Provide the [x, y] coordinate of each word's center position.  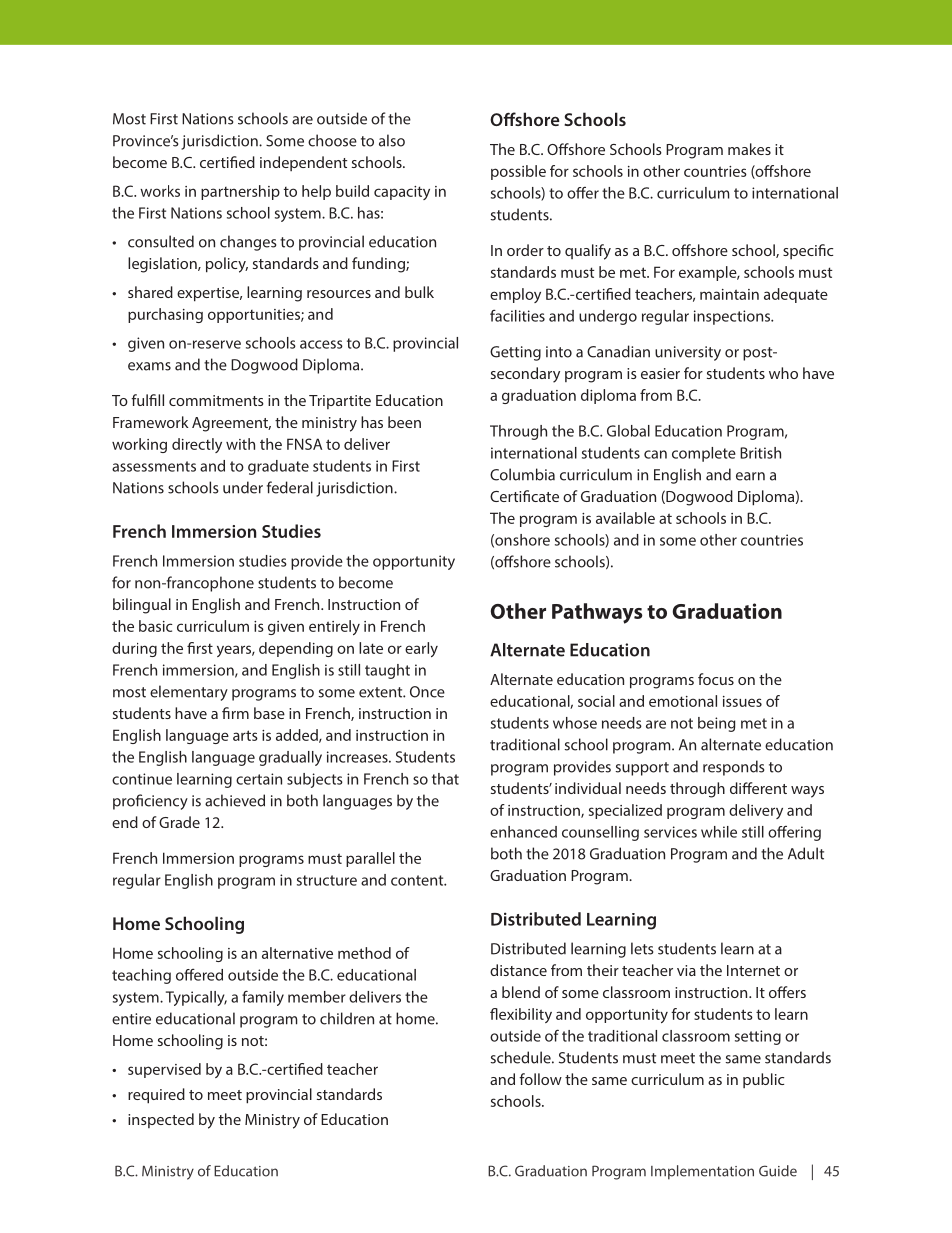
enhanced [523, 832]
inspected [161, 1120]
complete [704, 454]
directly [197, 445]
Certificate [524, 496]
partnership [240, 192]
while [719, 832]
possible [518, 172]
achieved [235, 800]
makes [749, 149]
